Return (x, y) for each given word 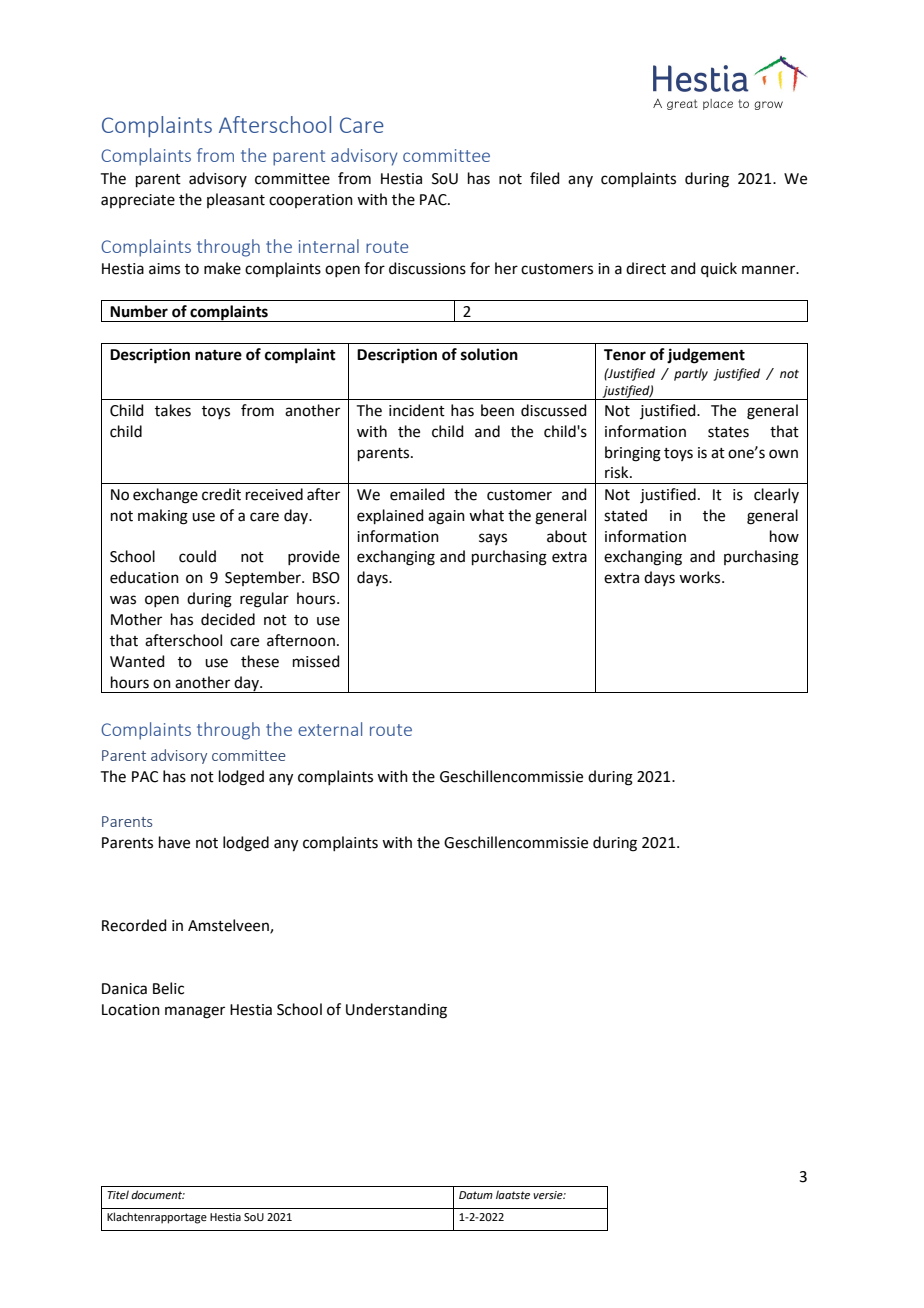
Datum (476, 1195)
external (330, 729)
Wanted (137, 661)
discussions (427, 268)
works (701, 577)
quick (719, 269)
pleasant (236, 200)
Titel (118, 1194)
